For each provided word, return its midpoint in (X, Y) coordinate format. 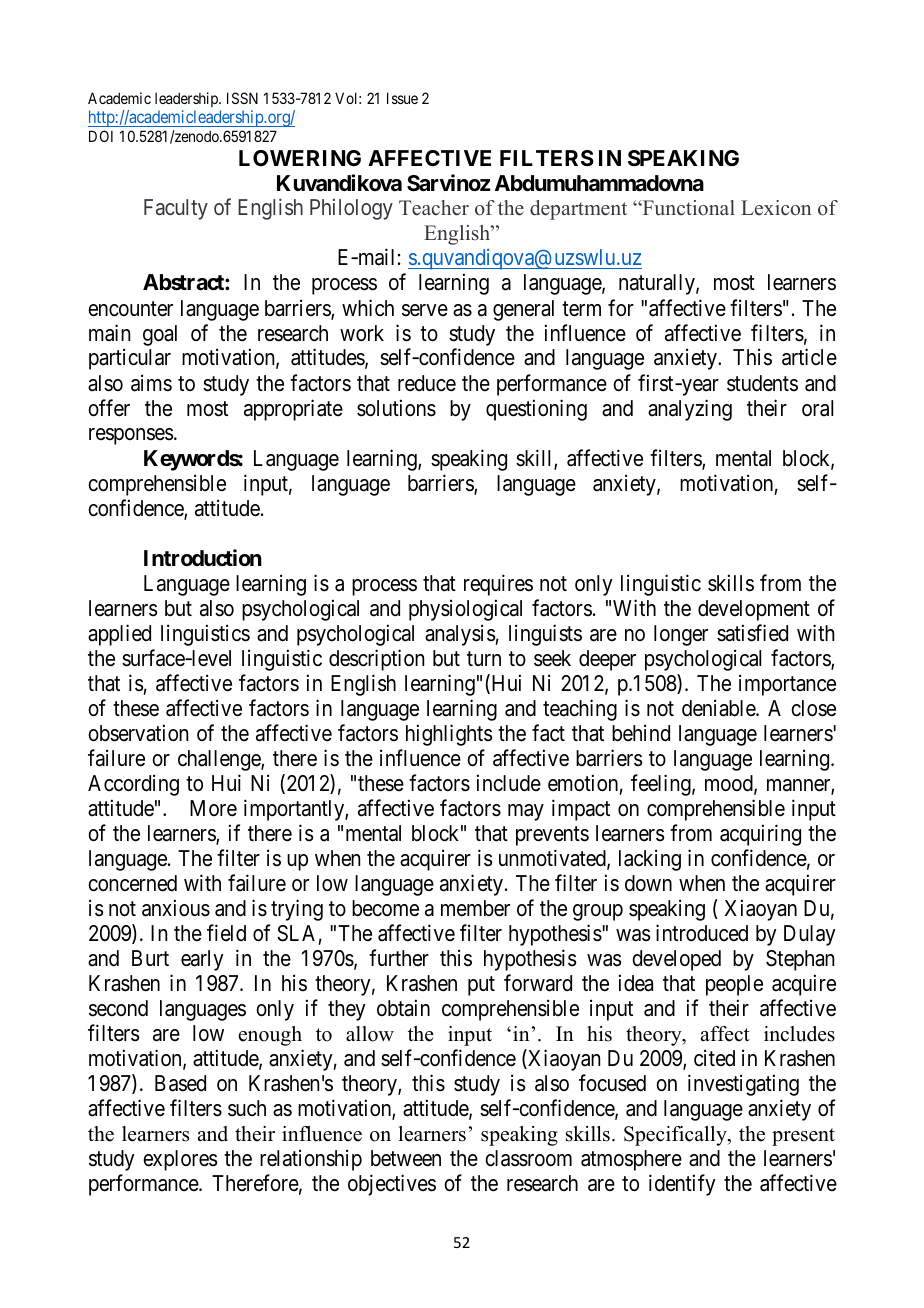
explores (180, 1160)
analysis (460, 635)
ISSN (242, 98)
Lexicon (776, 208)
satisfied (752, 633)
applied (119, 635)
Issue (402, 98)
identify (682, 1185)
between (406, 1158)
